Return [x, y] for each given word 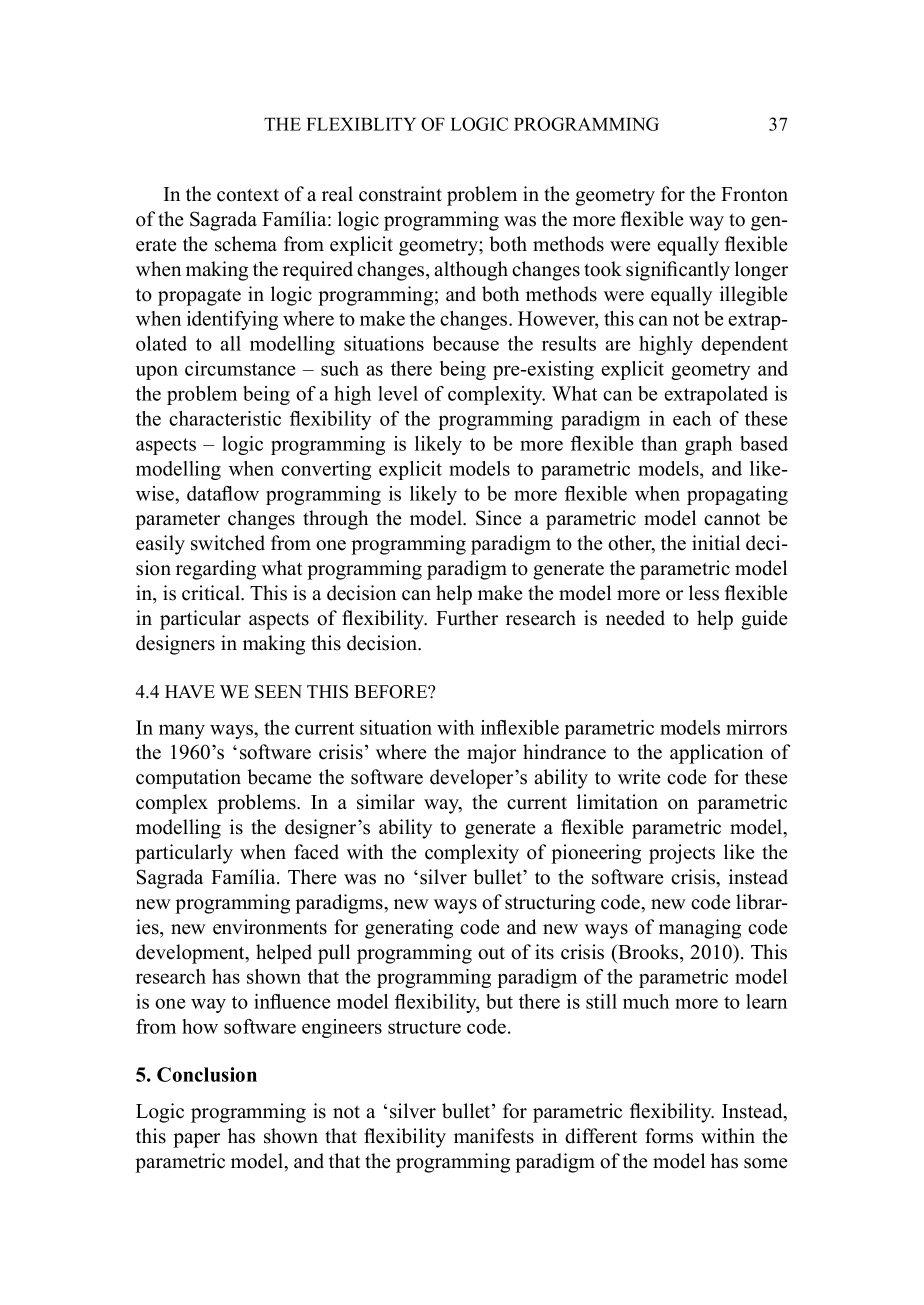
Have [190, 691]
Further [467, 618]
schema [246, 244]
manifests [494, 1136]
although [471, 271]
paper [196, 1140]
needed [635, 618]
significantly [678, 271]
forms [669, 1136]
